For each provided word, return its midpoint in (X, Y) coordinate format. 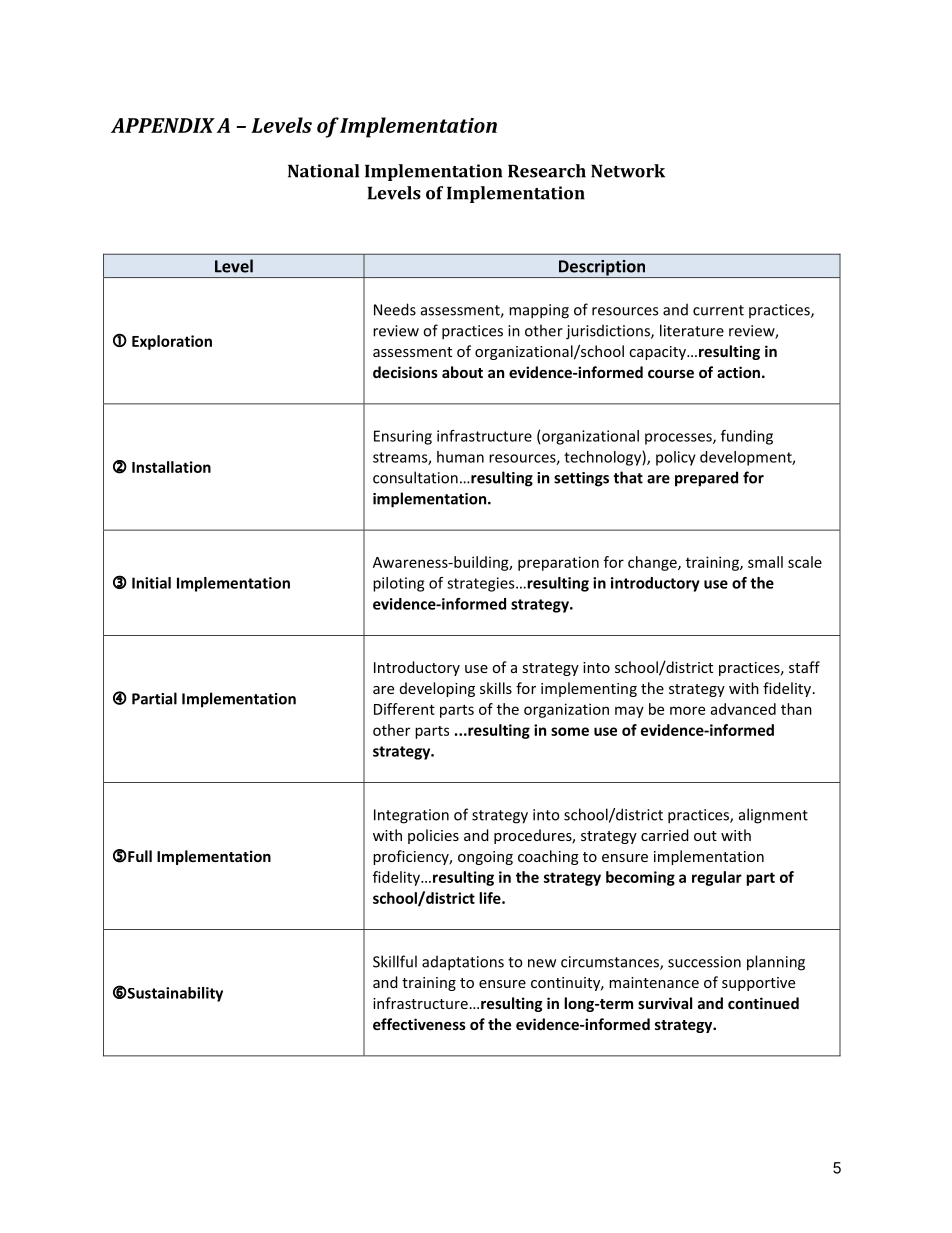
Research (547, 171)
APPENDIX (163, 125)
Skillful (395, 961)
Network (628, 171)
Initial (151, 583)
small (765, 562)
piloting (398, 584)
